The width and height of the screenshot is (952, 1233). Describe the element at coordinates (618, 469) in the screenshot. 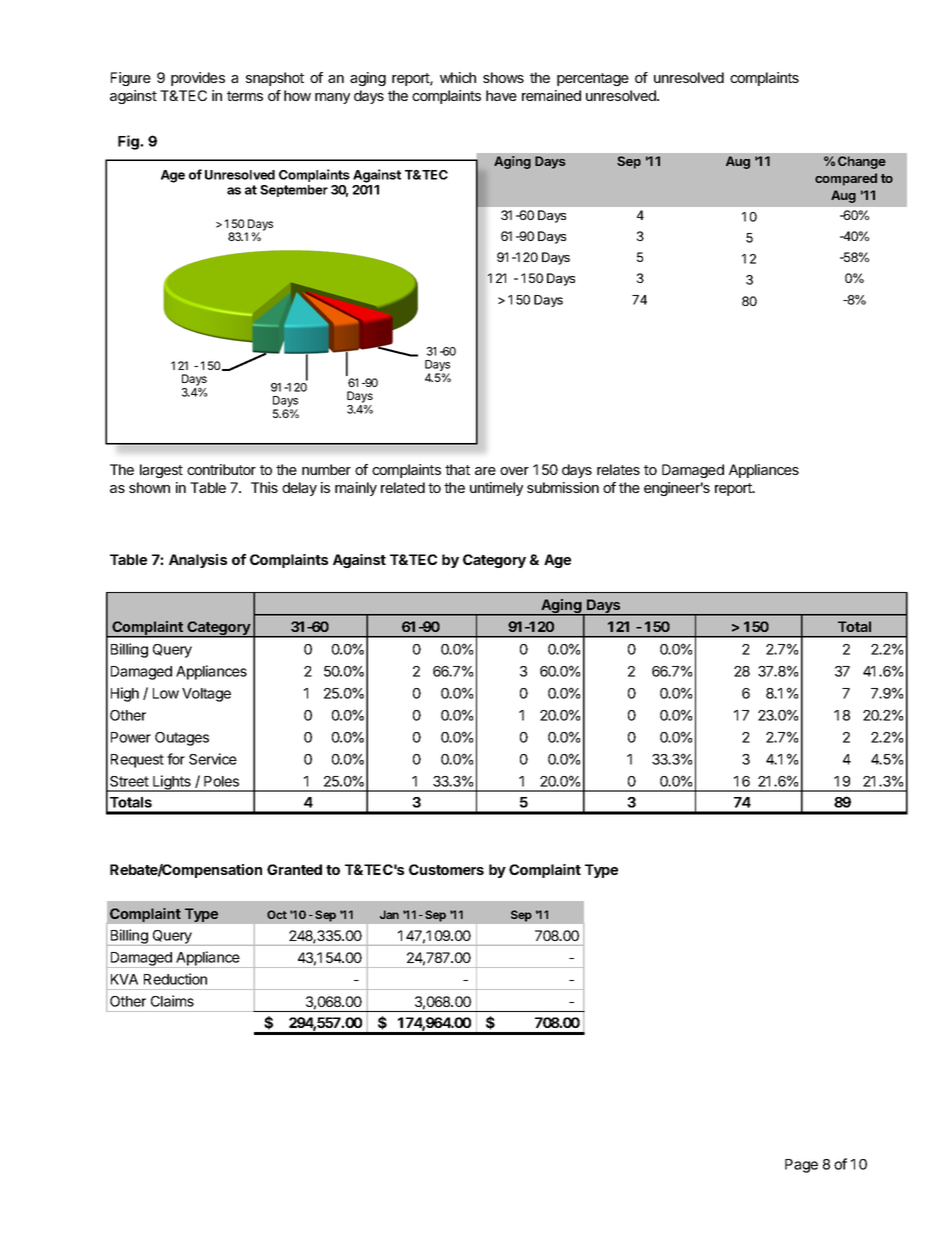

I see `relates` at that location.
